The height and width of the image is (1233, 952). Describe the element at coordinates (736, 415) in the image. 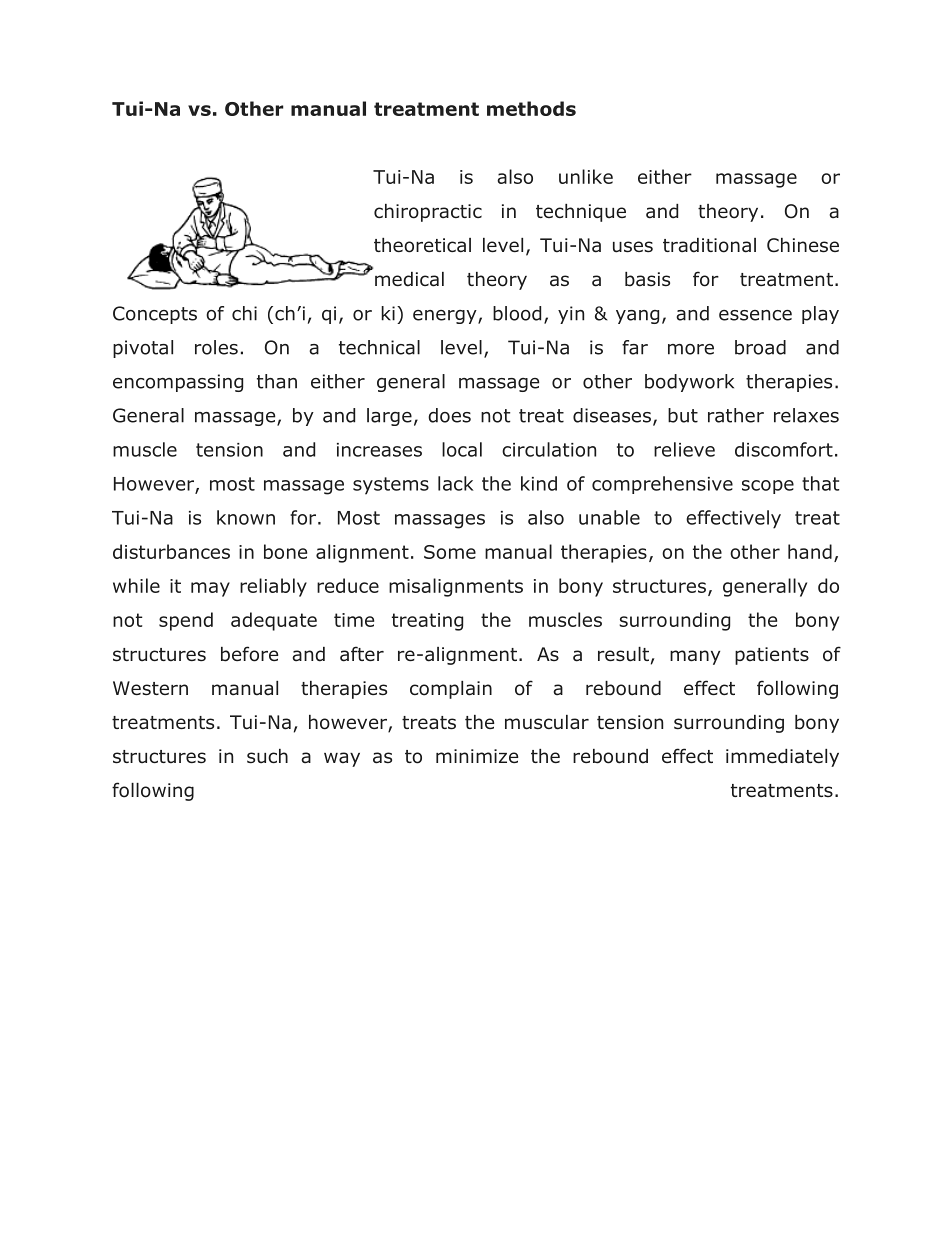

I see `rather` at that location.
